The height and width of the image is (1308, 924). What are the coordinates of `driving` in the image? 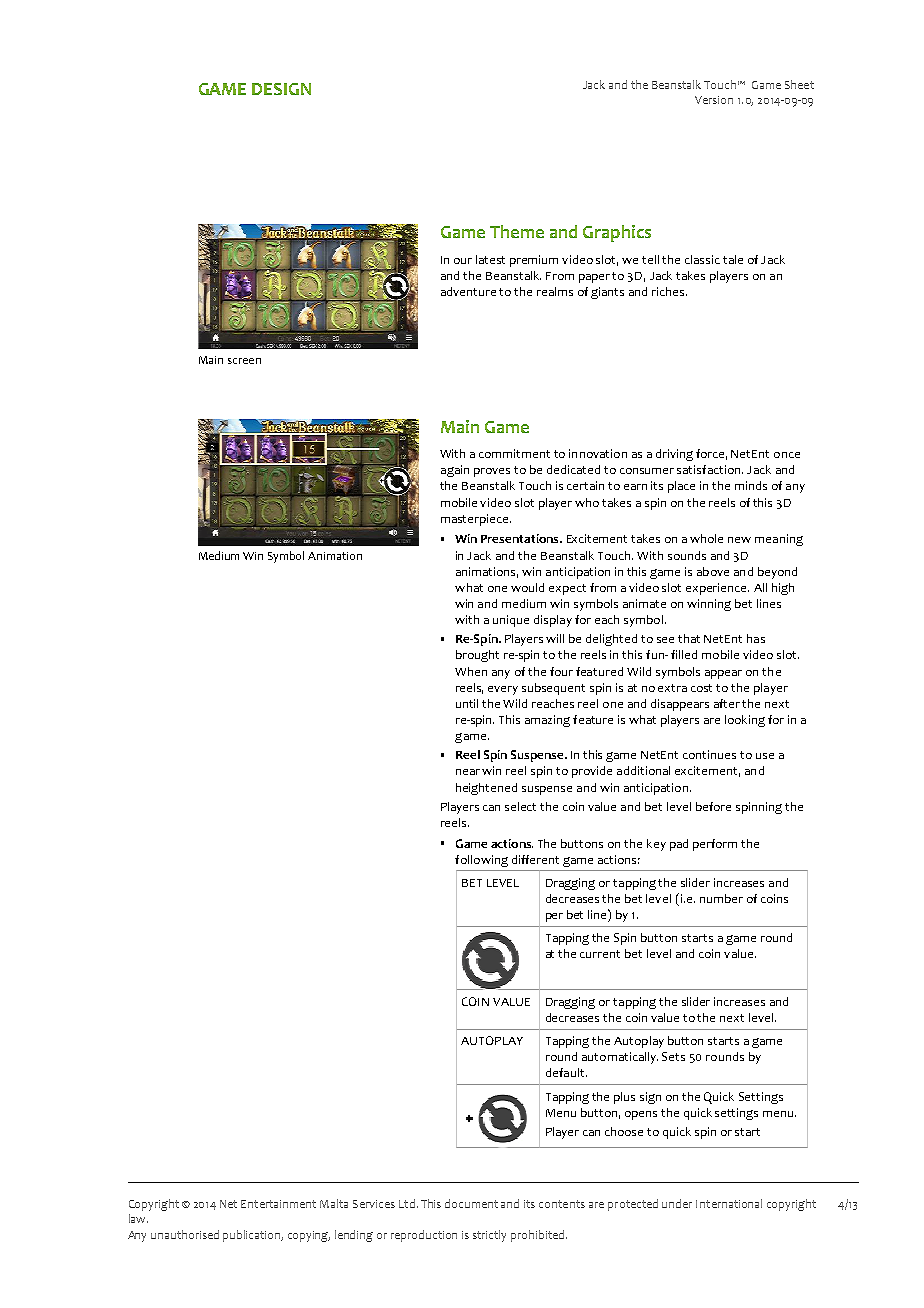 It's located at (674, 455).
